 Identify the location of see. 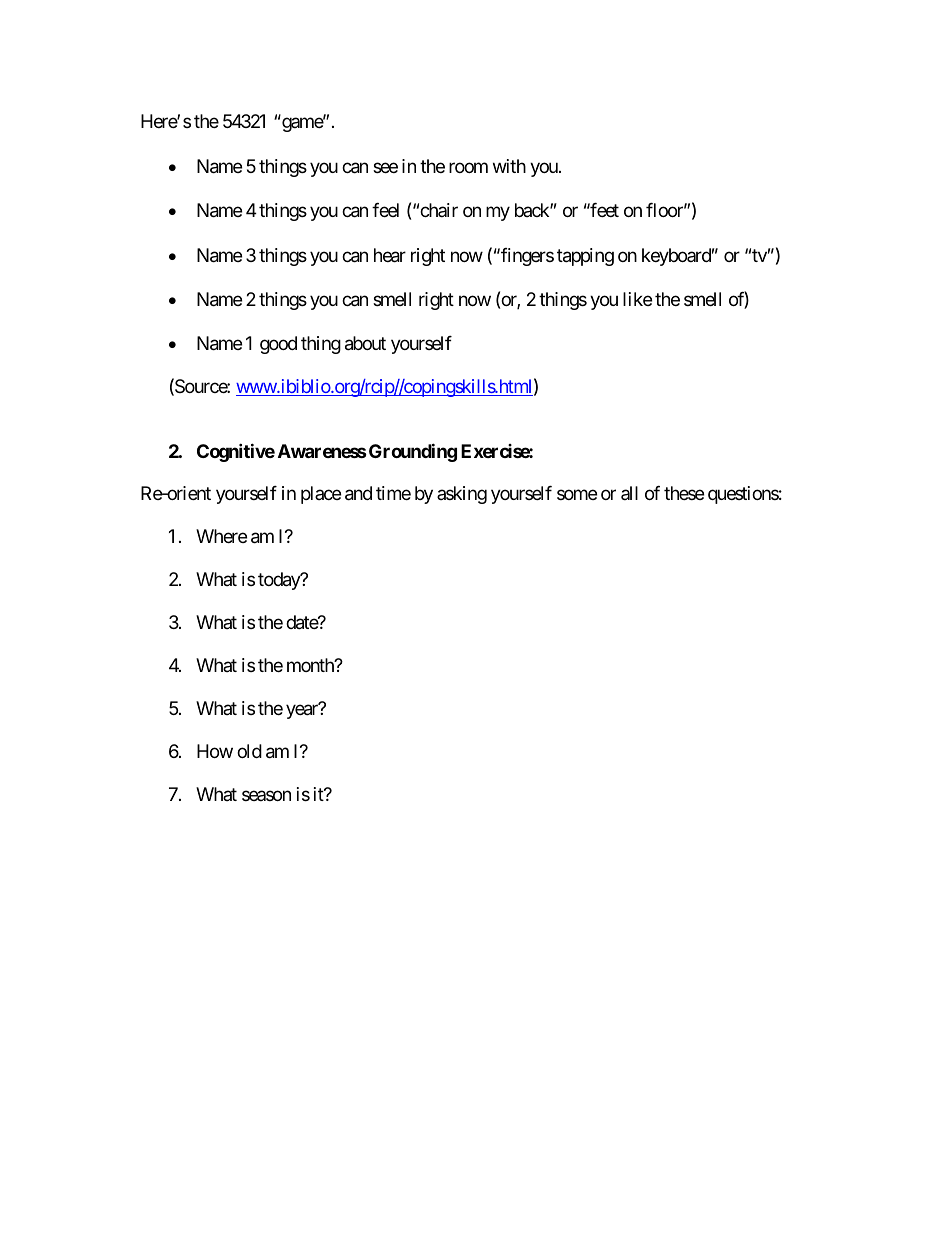
(385, 167).
